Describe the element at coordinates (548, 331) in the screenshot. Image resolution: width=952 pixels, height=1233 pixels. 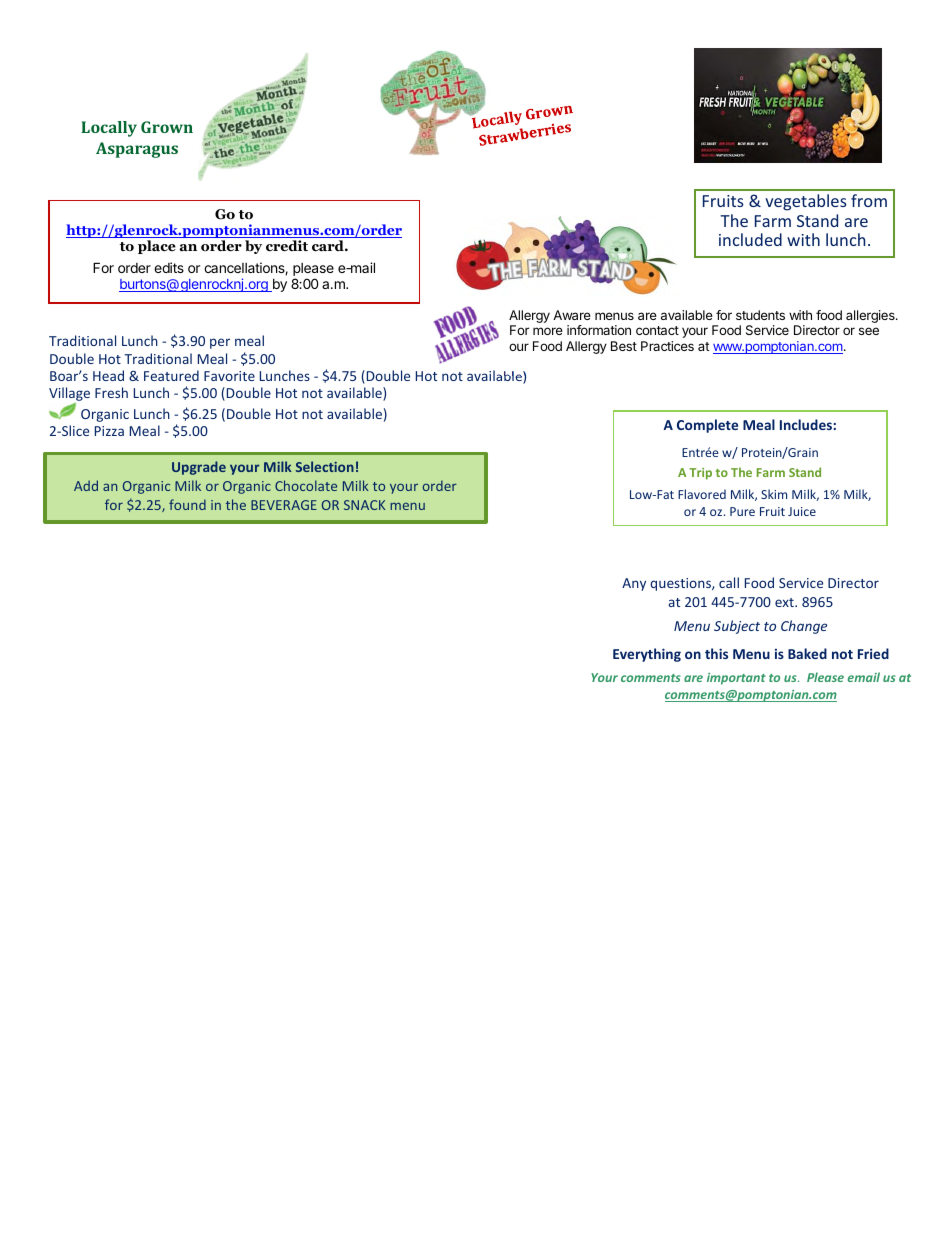
I see `more` at that location.
